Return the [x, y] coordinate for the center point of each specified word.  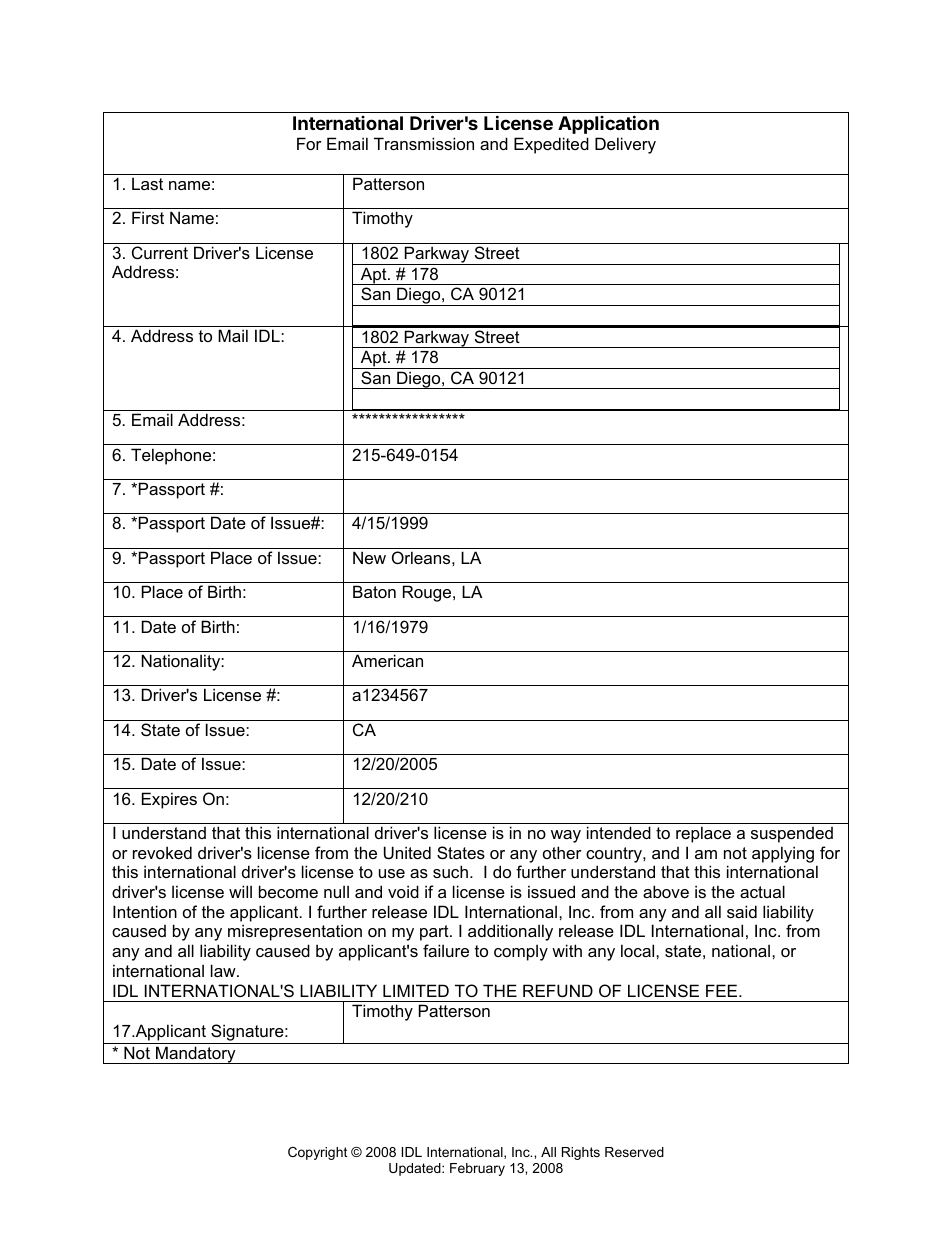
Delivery [625, 145]
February [477, 1169]
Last [147, 183]
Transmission [424, 143]
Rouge [428, 593]
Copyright [318, 1153]
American [387, 660]
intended [619, 832]
